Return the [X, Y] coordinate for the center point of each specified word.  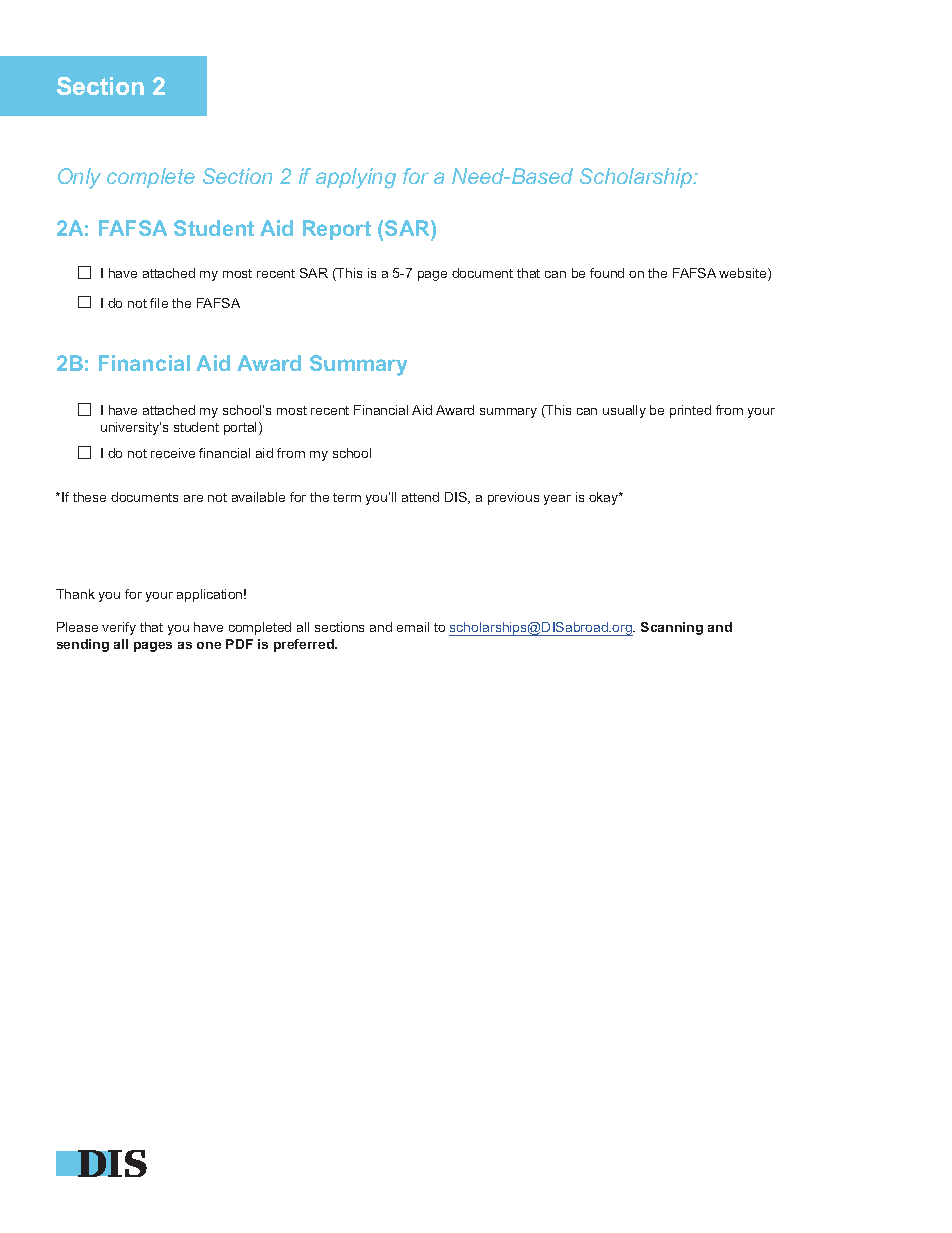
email [413, 627]
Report [337, 230]
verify [119, 628]
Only [79, 178]
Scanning [672, 628]
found [607, 273]
